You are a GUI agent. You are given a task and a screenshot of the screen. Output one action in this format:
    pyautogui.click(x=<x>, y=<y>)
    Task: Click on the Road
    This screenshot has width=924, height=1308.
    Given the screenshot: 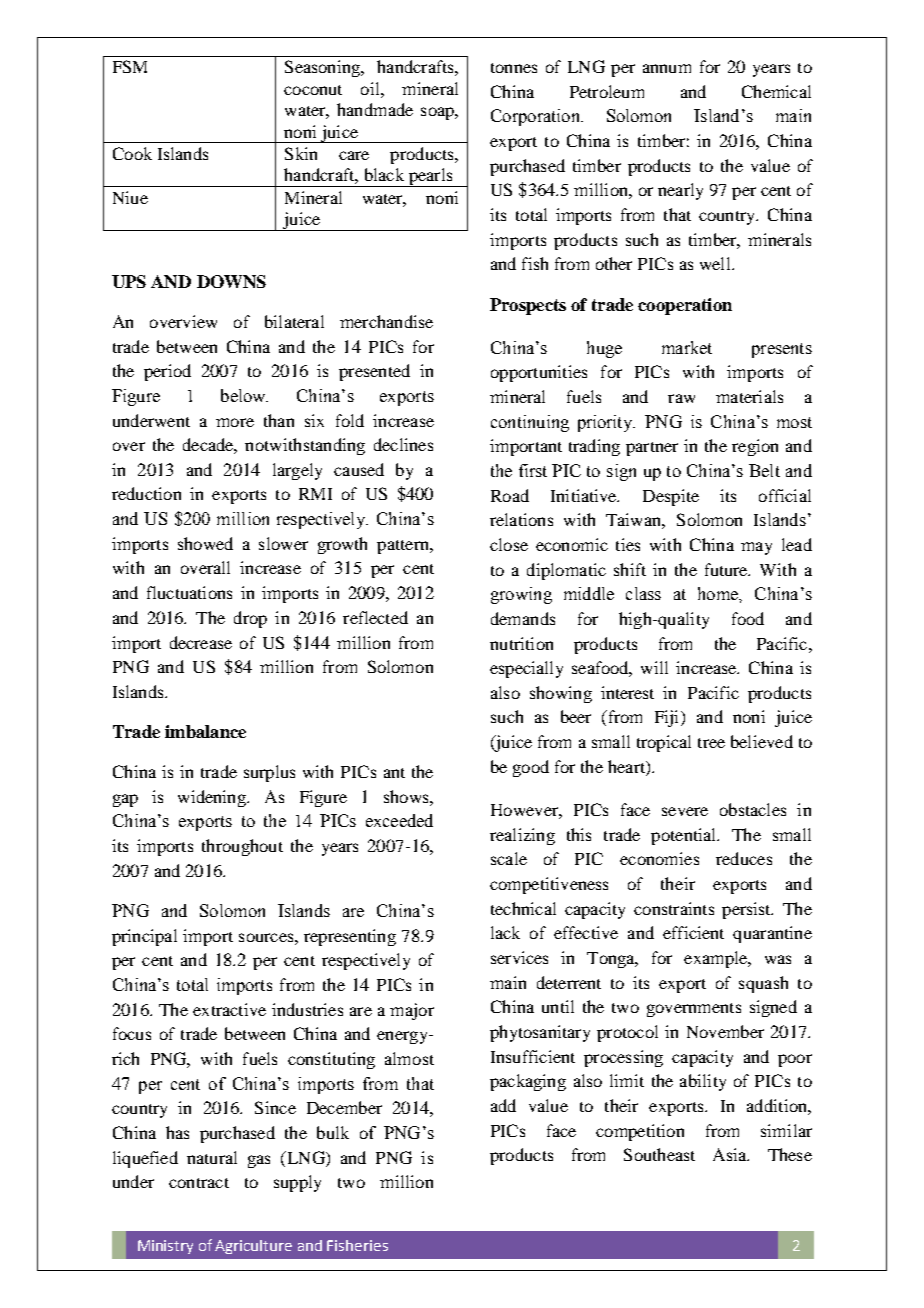 What is the action you would take?
    pyautogui.click(x=510, y=495)
